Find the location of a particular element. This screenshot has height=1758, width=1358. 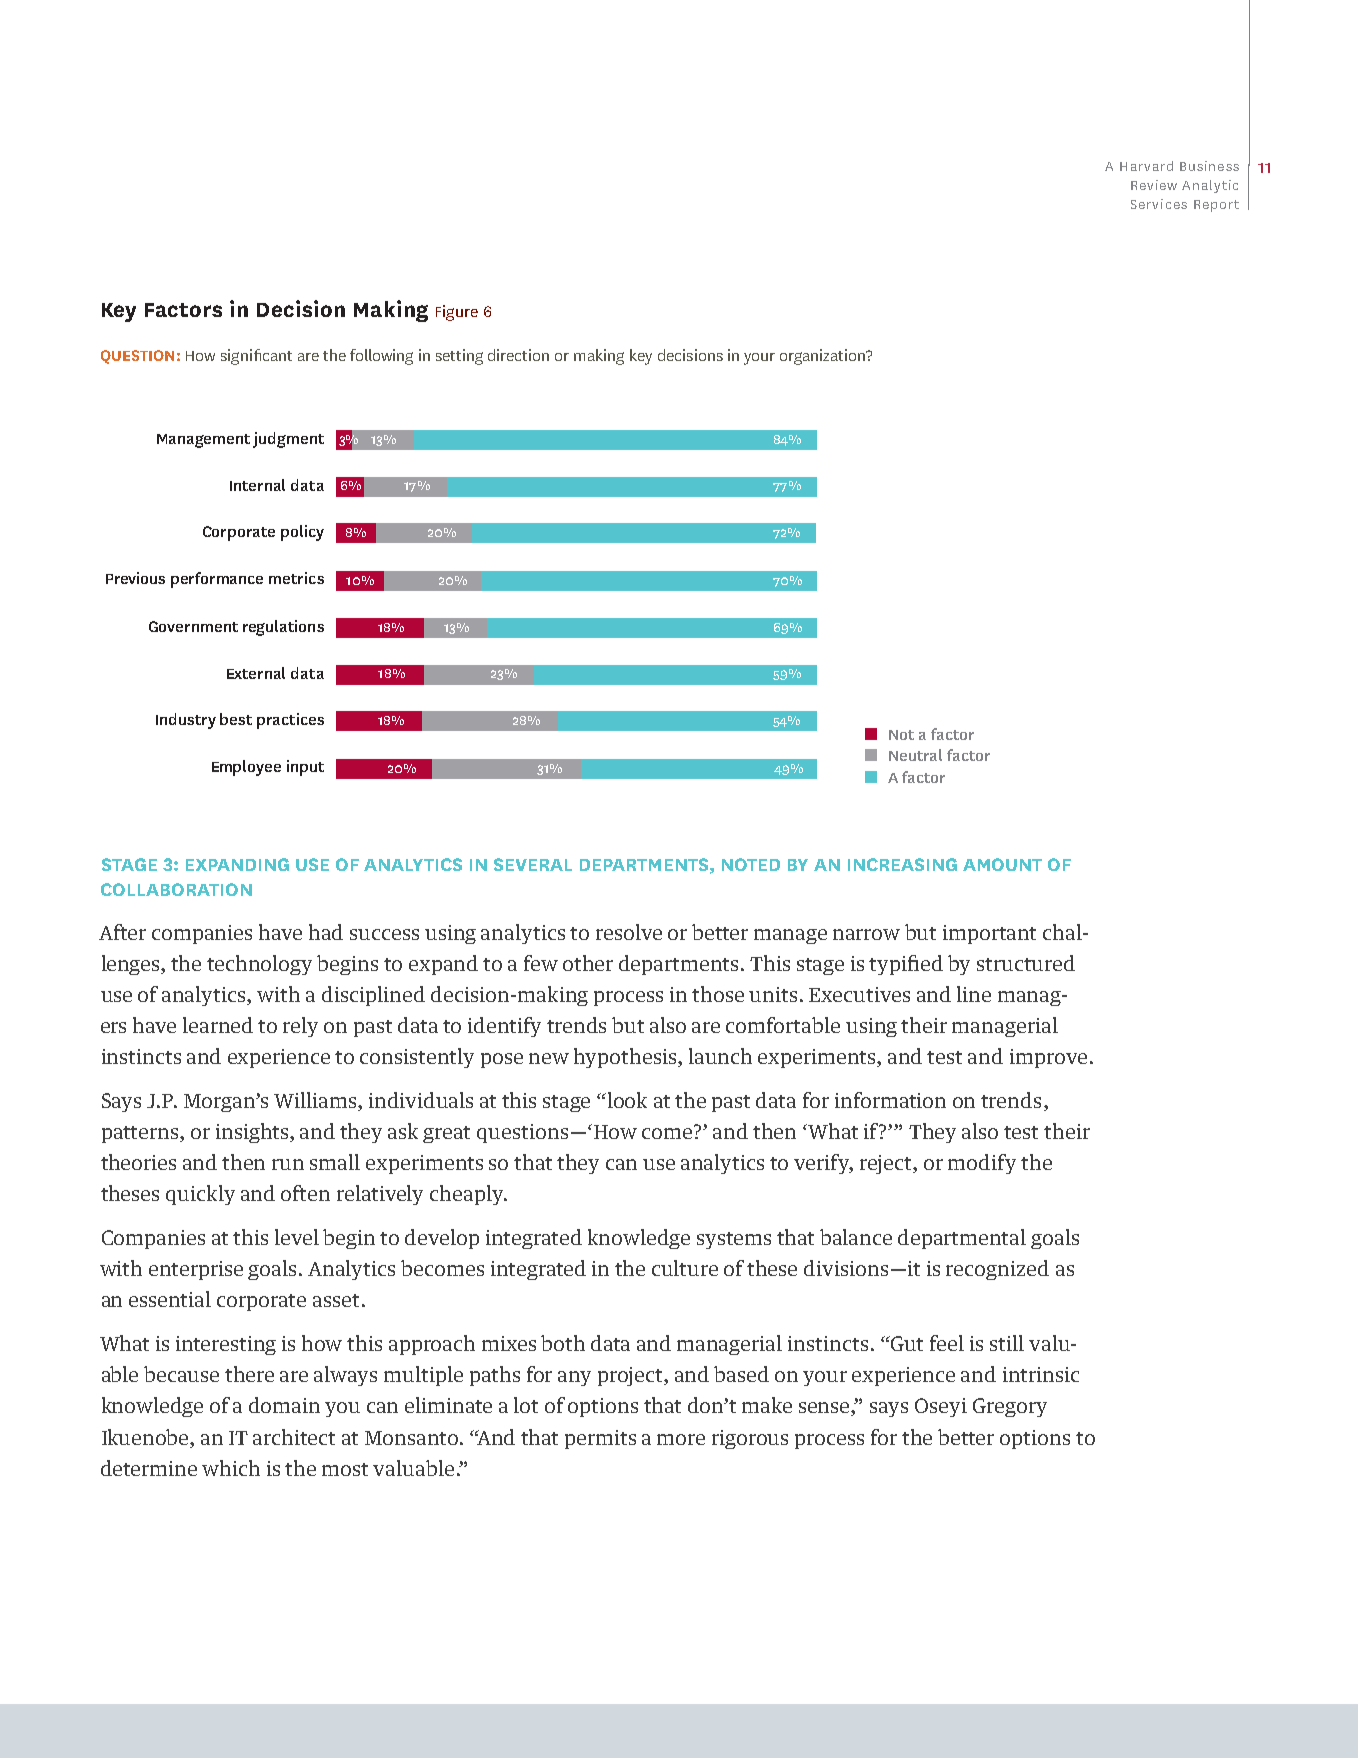

modify is located at coordinates (982, 1164).
